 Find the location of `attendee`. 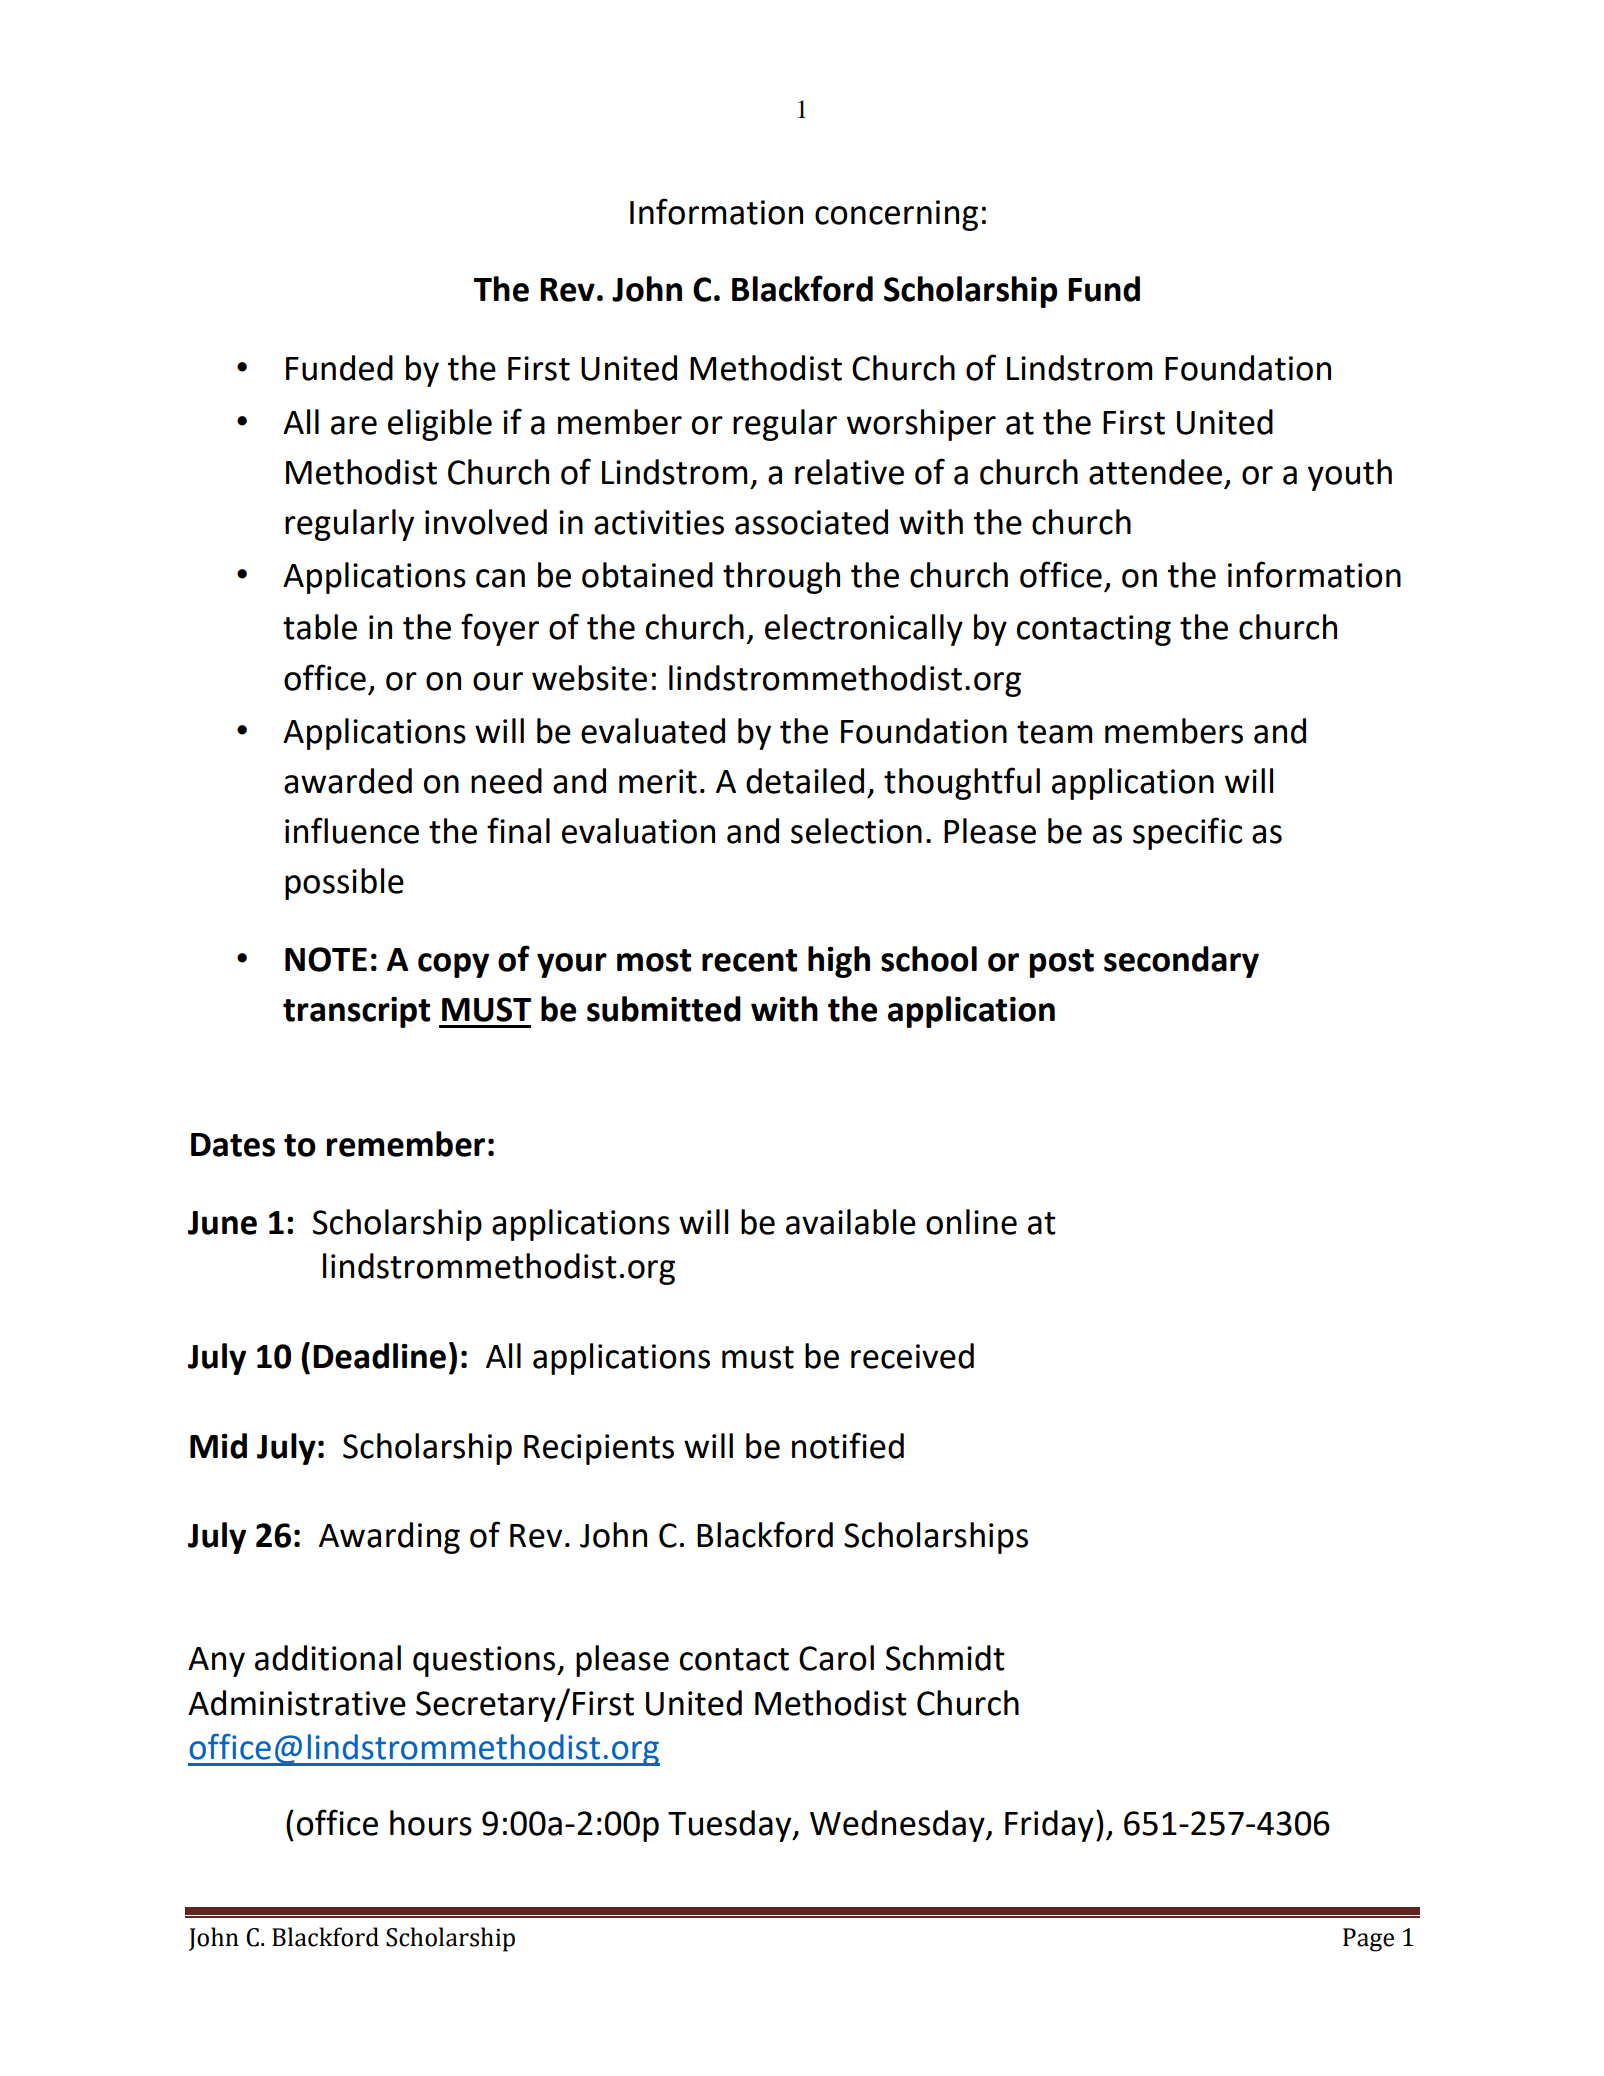

attendee is located at coordinates (1155, 472).
